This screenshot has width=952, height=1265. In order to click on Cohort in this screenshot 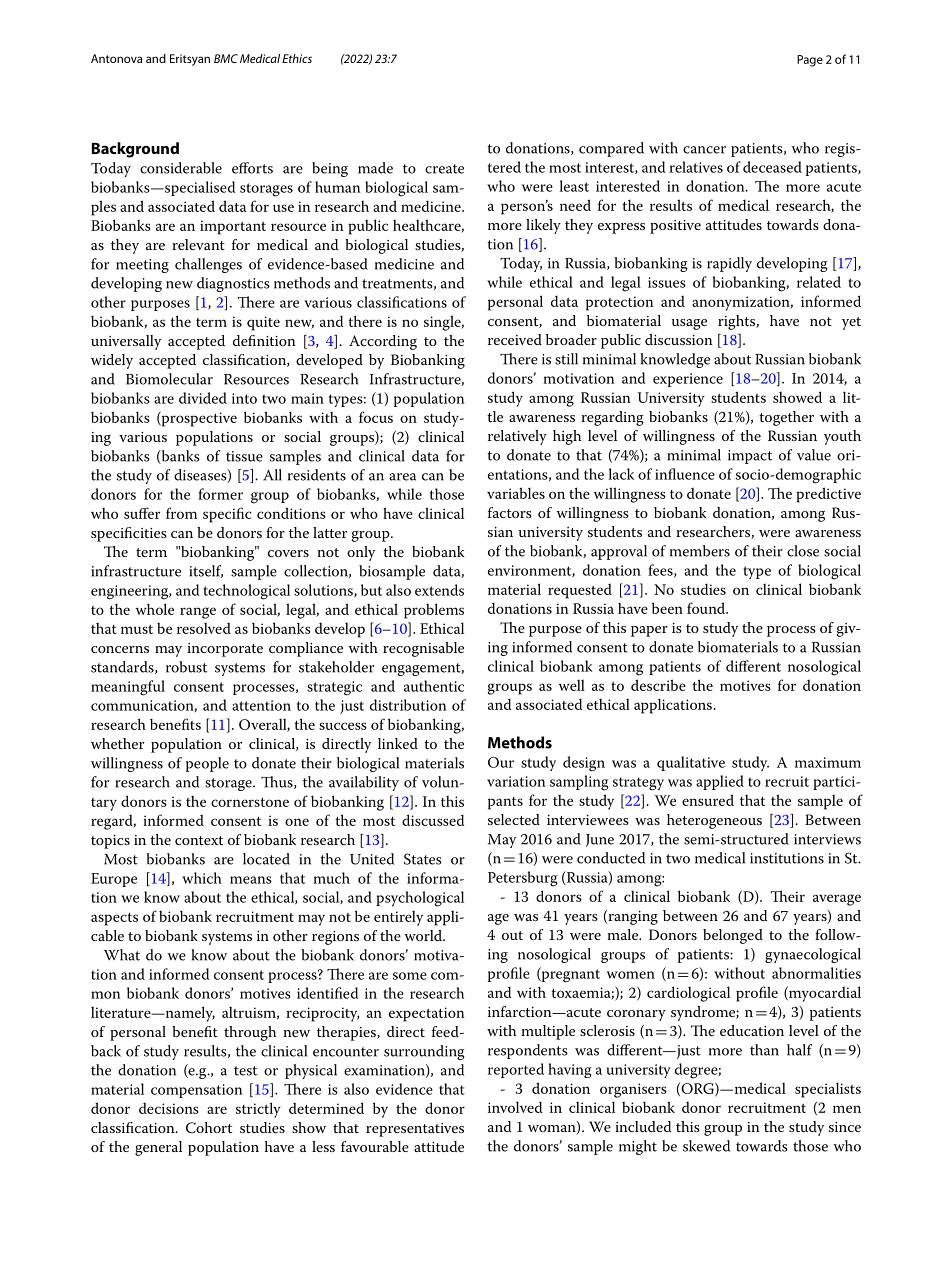, I will do `click(209, 1128)`.
